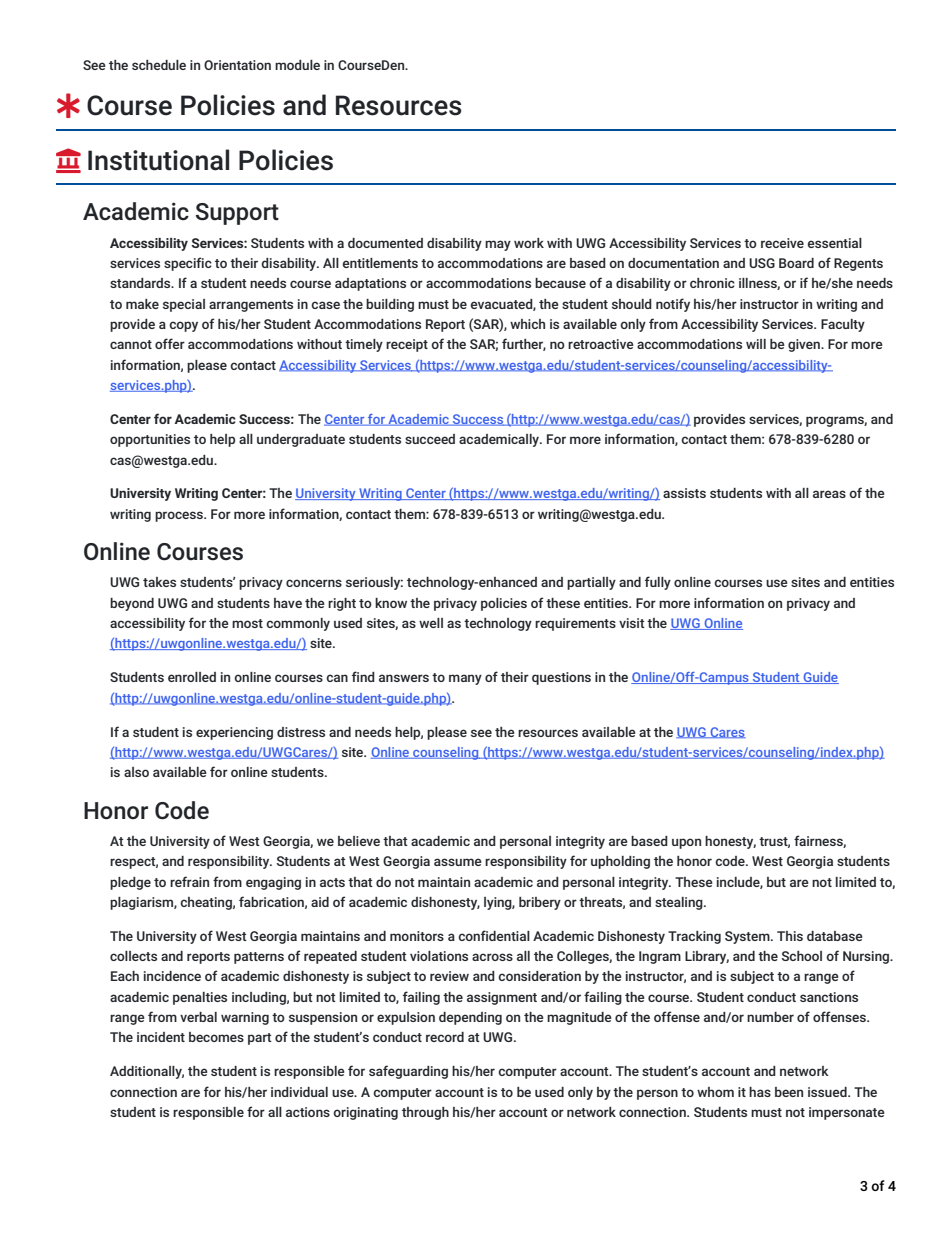 Image resolution: width=952 pixels, height=1233 pixels. What do you see at coordinates (789, 1092) in the screenshot?
I see `been` at bounding box center [789, 1092].
